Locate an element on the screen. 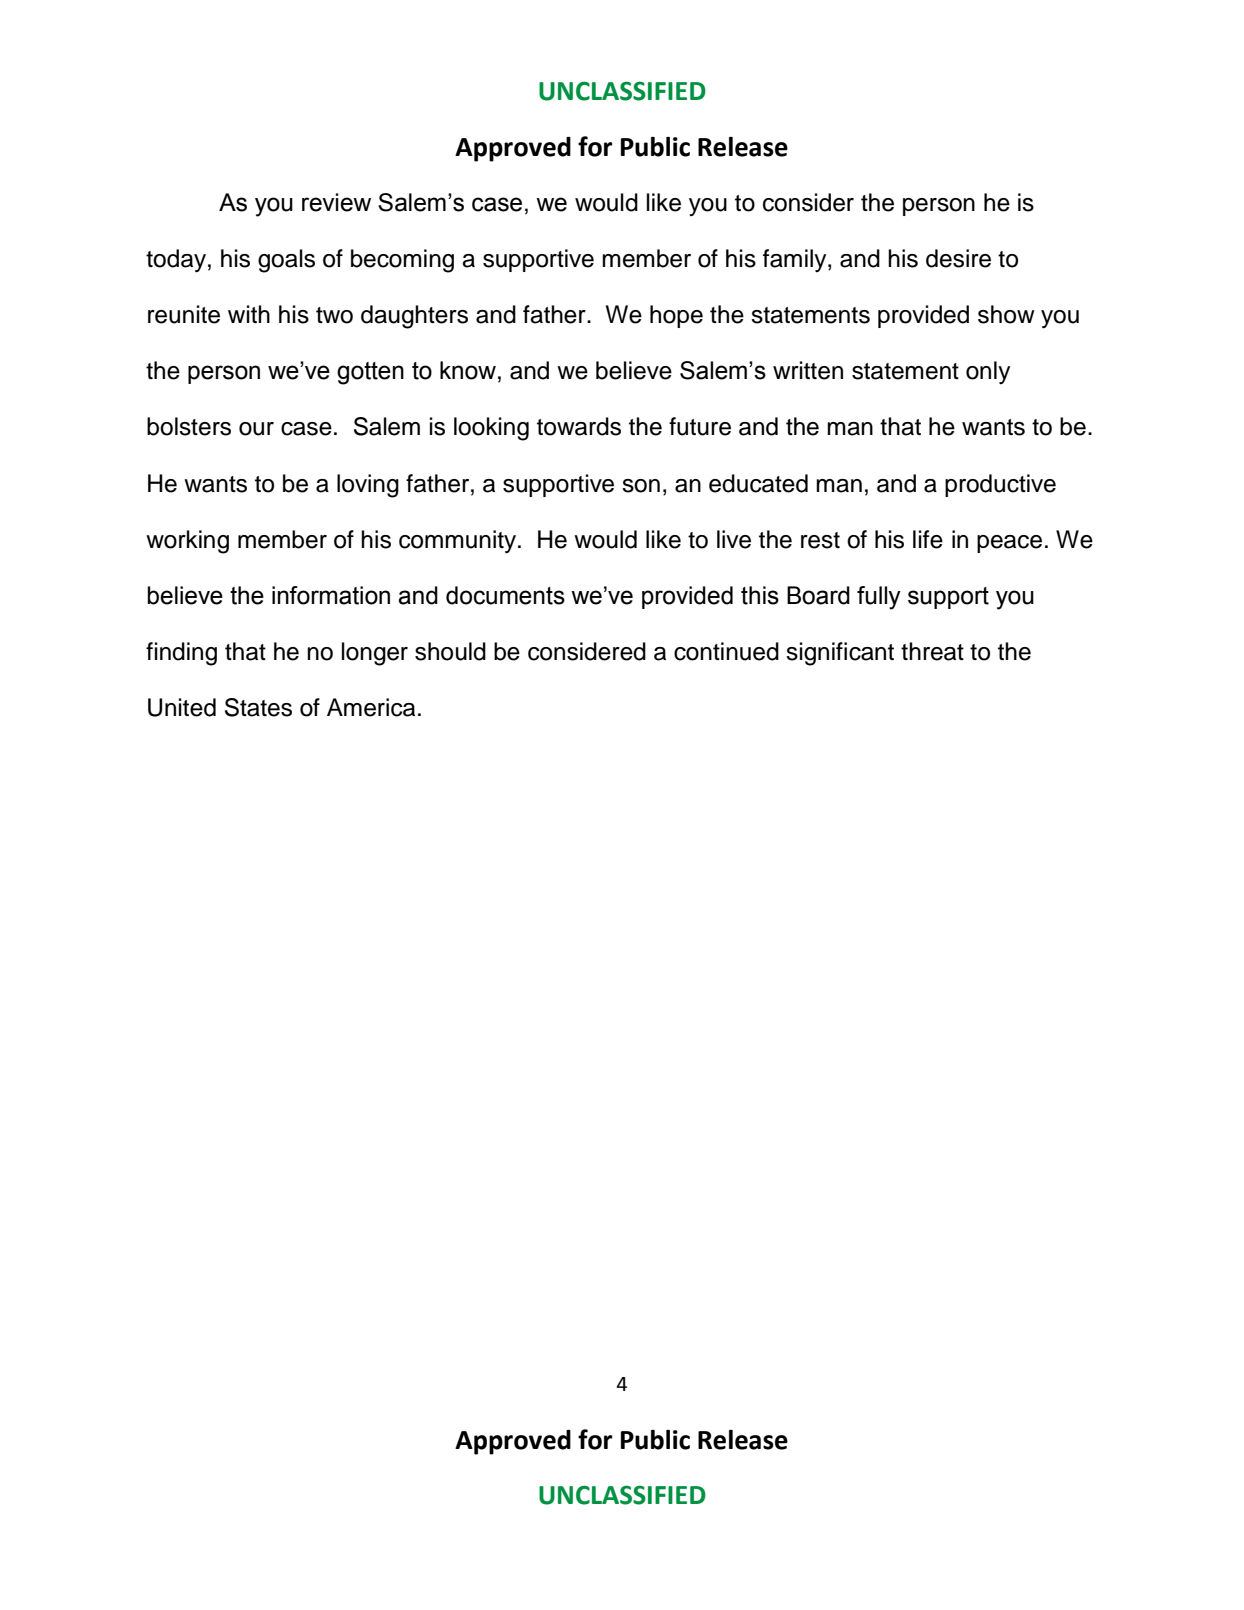  continued is located at coordinates (726, 651).
